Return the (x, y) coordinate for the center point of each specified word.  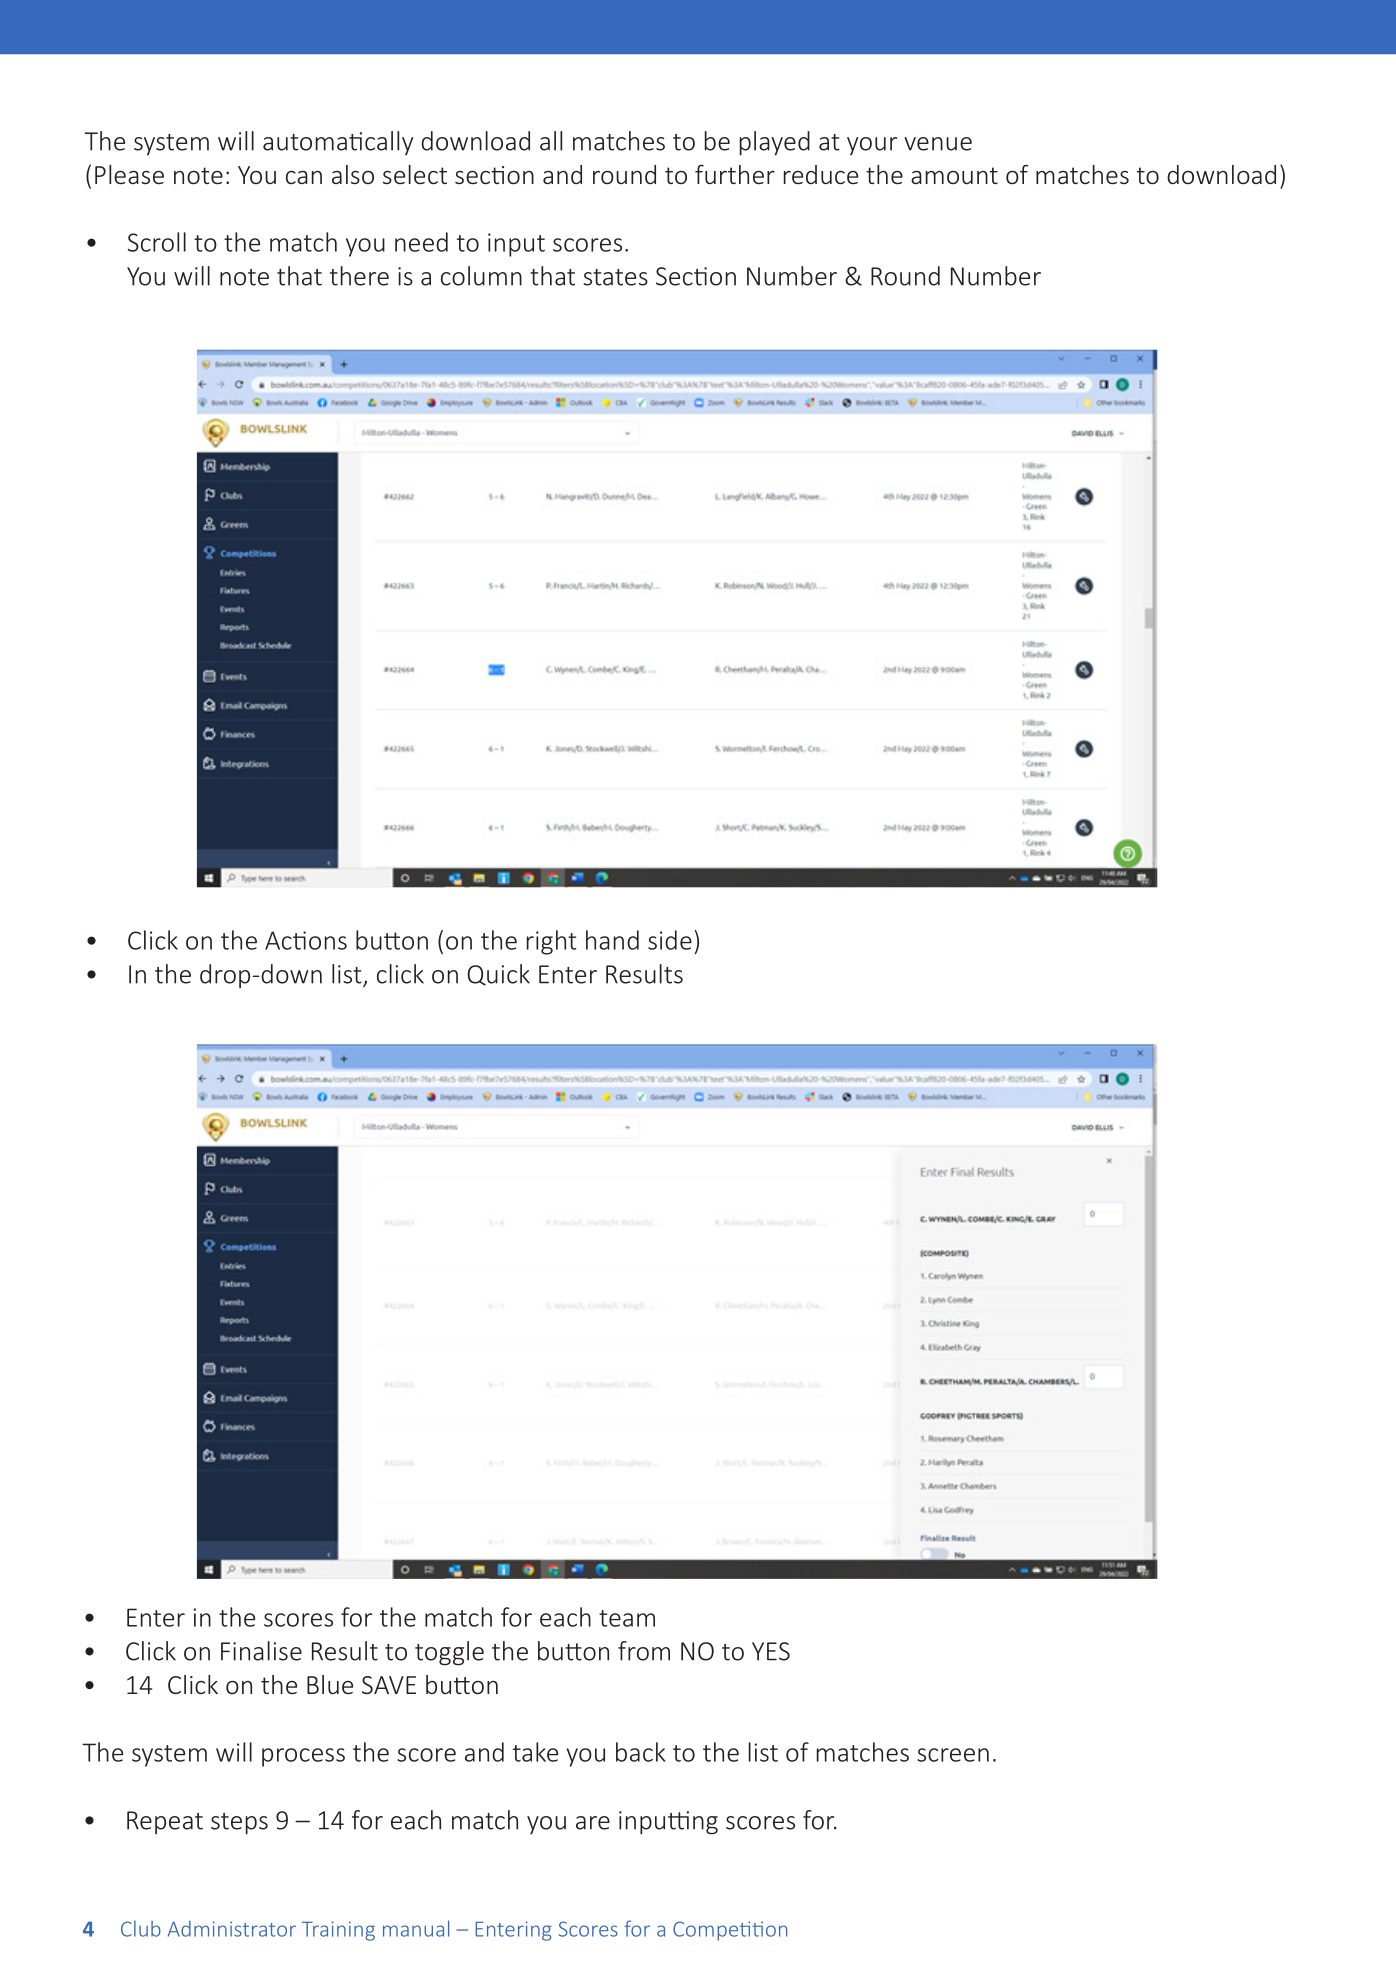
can (304, 177)
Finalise (261, 1651)
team (627, 1618)
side (670, 940)
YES (771, 1651)
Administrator (232, 1929)
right (552, 942)
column (481, 276)
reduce (821, 174)
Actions (306, 940)
